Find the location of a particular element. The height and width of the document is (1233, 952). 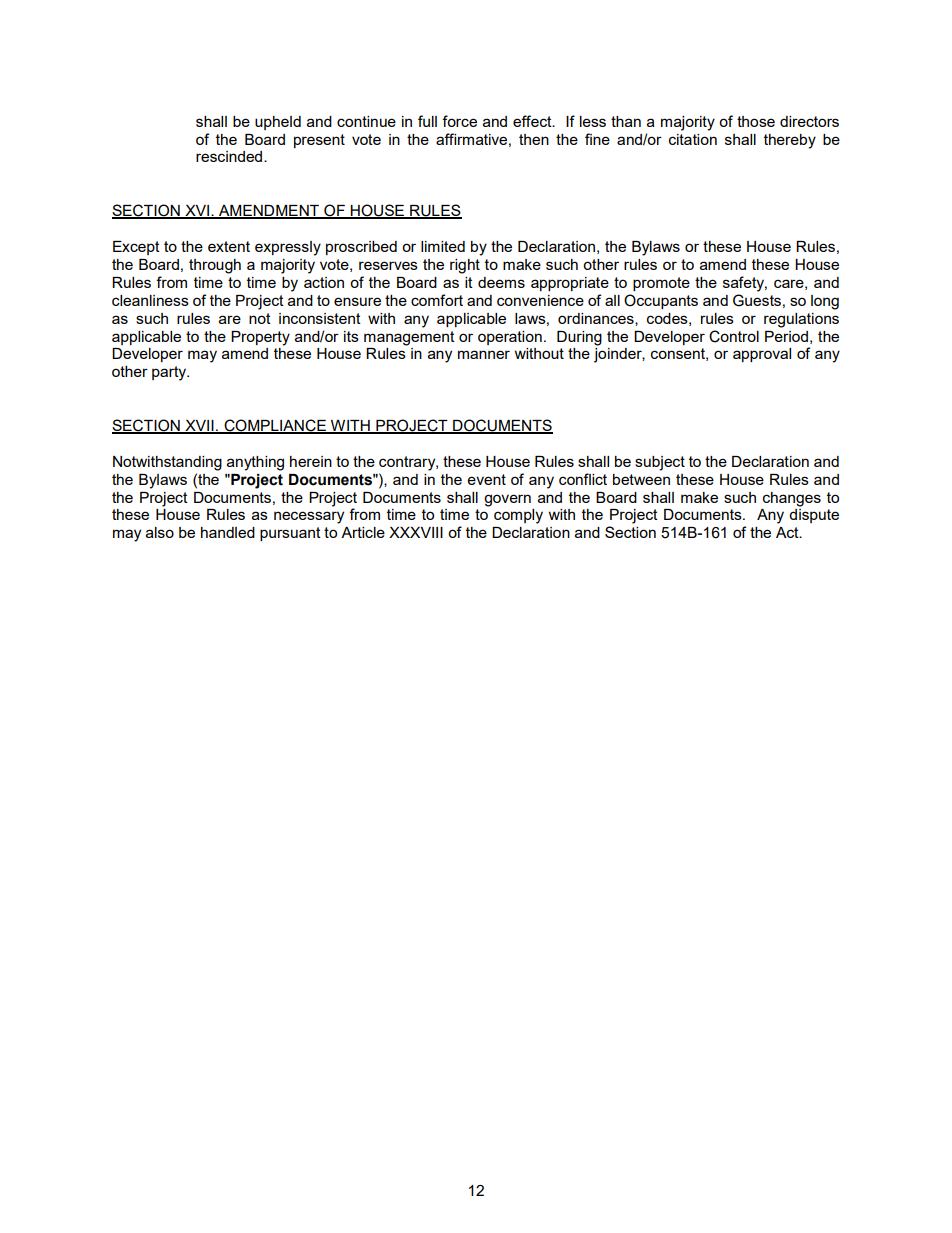

Control is located at coordinates (734, 336).
